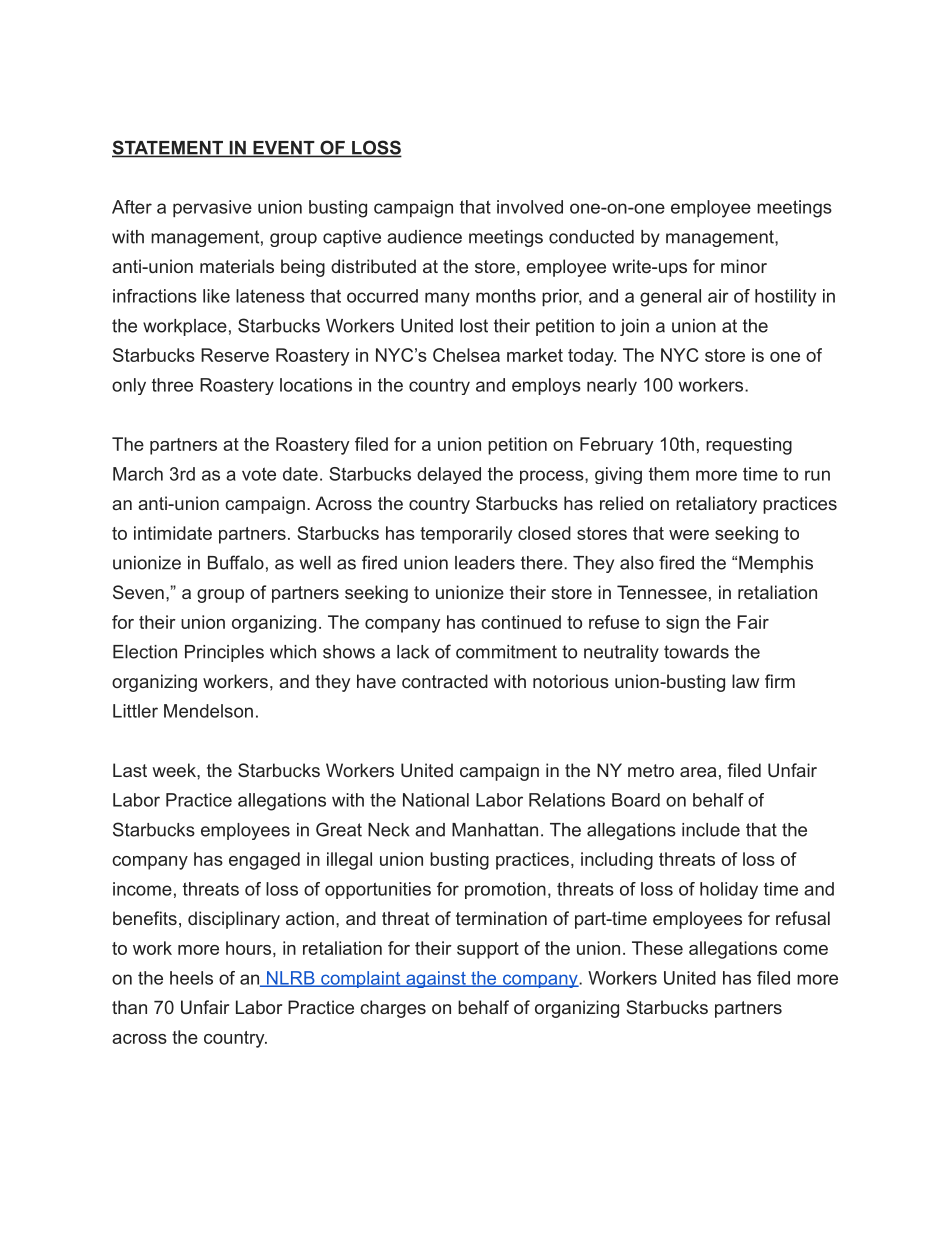 This image has width=952, height=1233. Describe the element at coordinates (530, 207) in the image. I see `involved` at that location.
